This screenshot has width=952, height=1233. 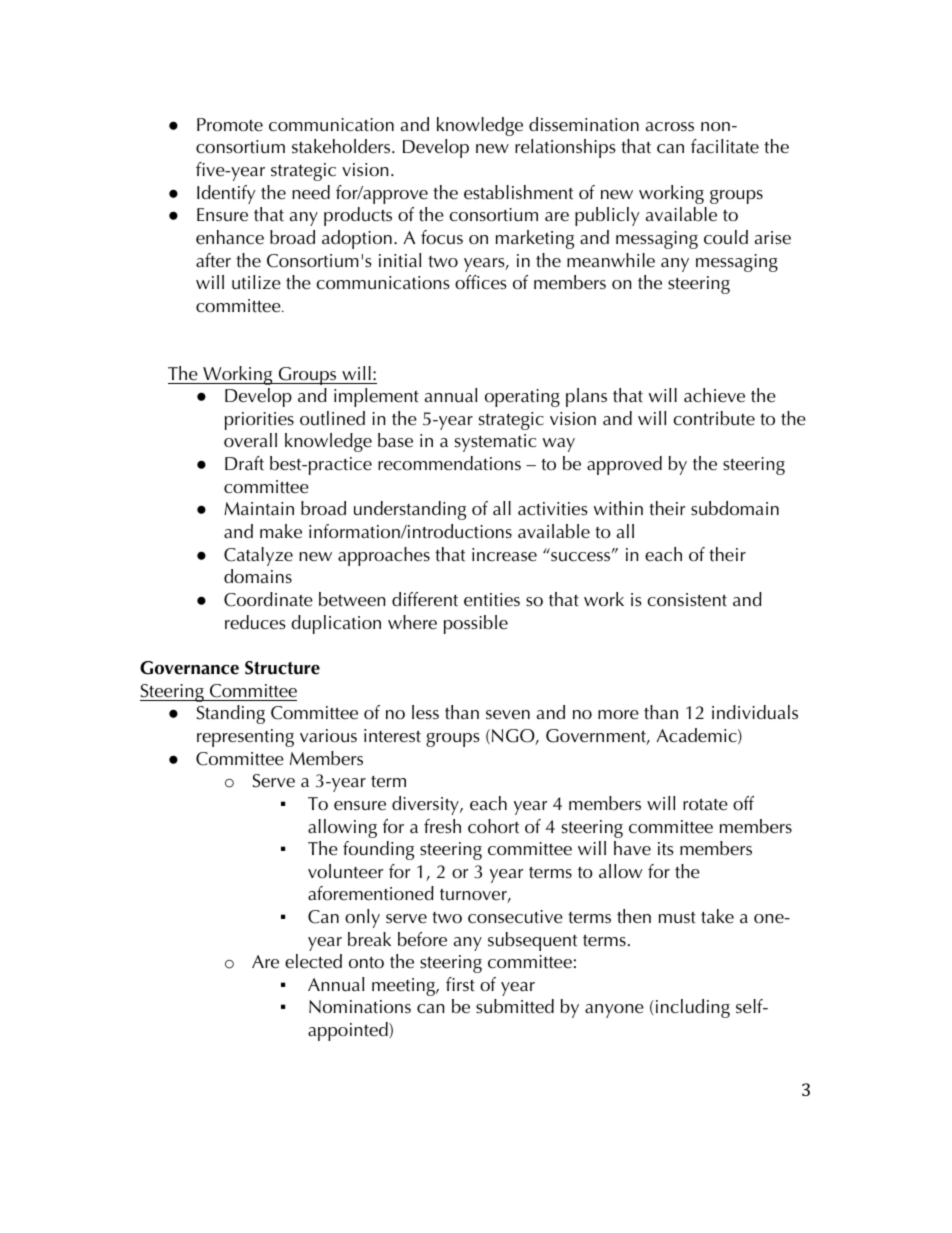 What do you see at coordinates (449, 463) in the screenshot?
I see `recommendations` at bounding box center [449, 463].
